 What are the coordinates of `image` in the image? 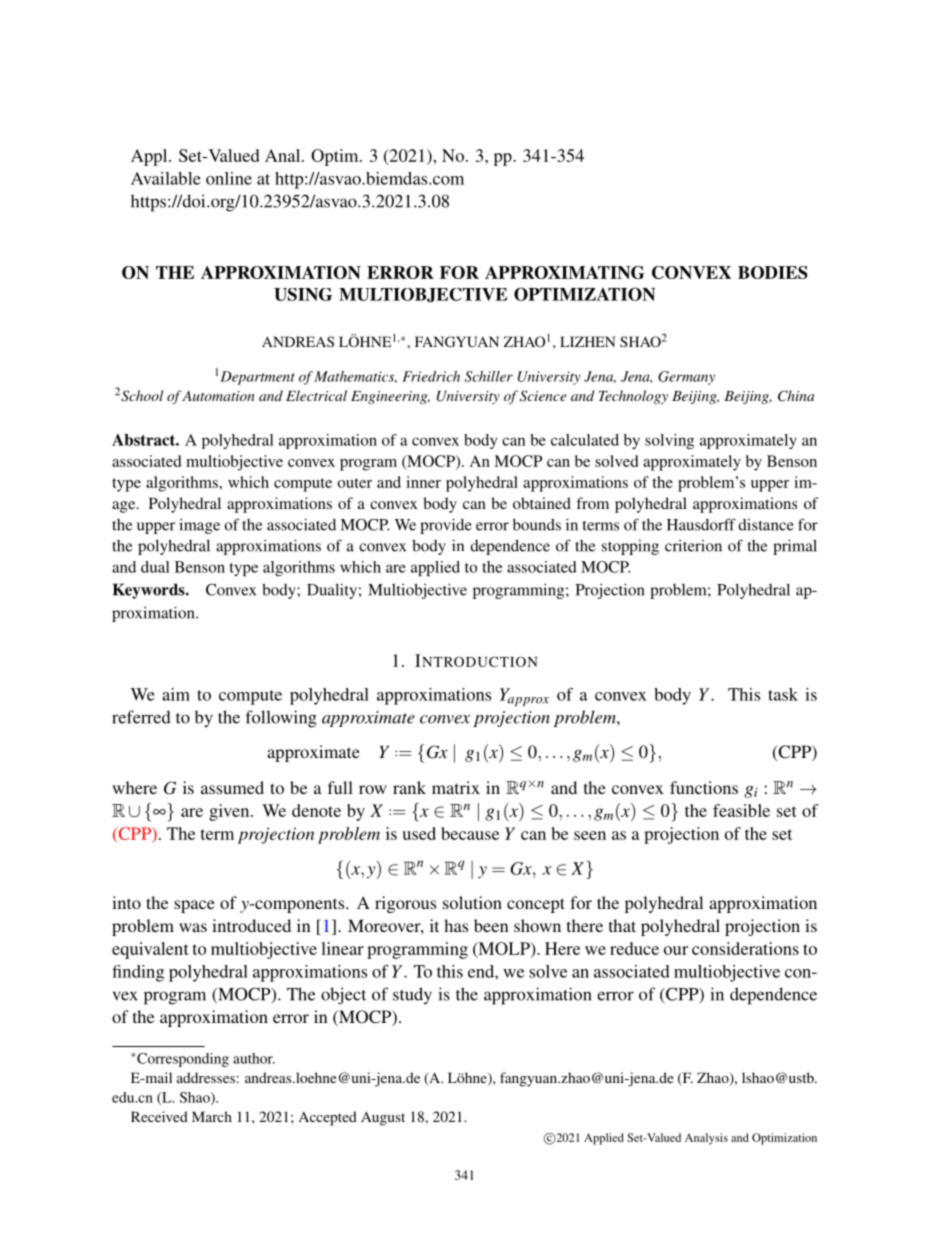 It's located at (199, 526).
